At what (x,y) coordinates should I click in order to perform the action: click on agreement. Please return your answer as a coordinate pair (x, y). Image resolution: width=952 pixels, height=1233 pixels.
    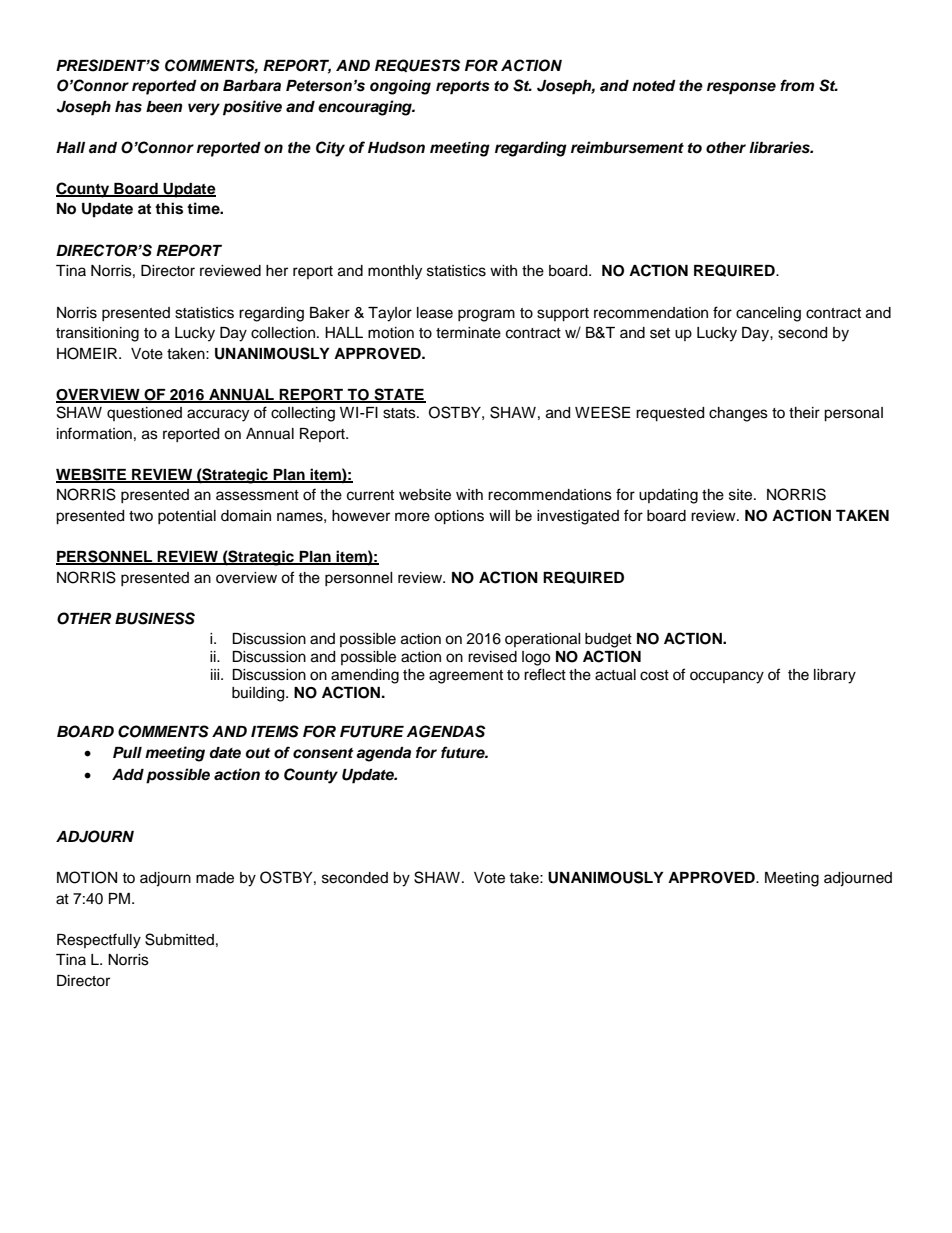
    Looking at the image, I should click on (466, 677).
